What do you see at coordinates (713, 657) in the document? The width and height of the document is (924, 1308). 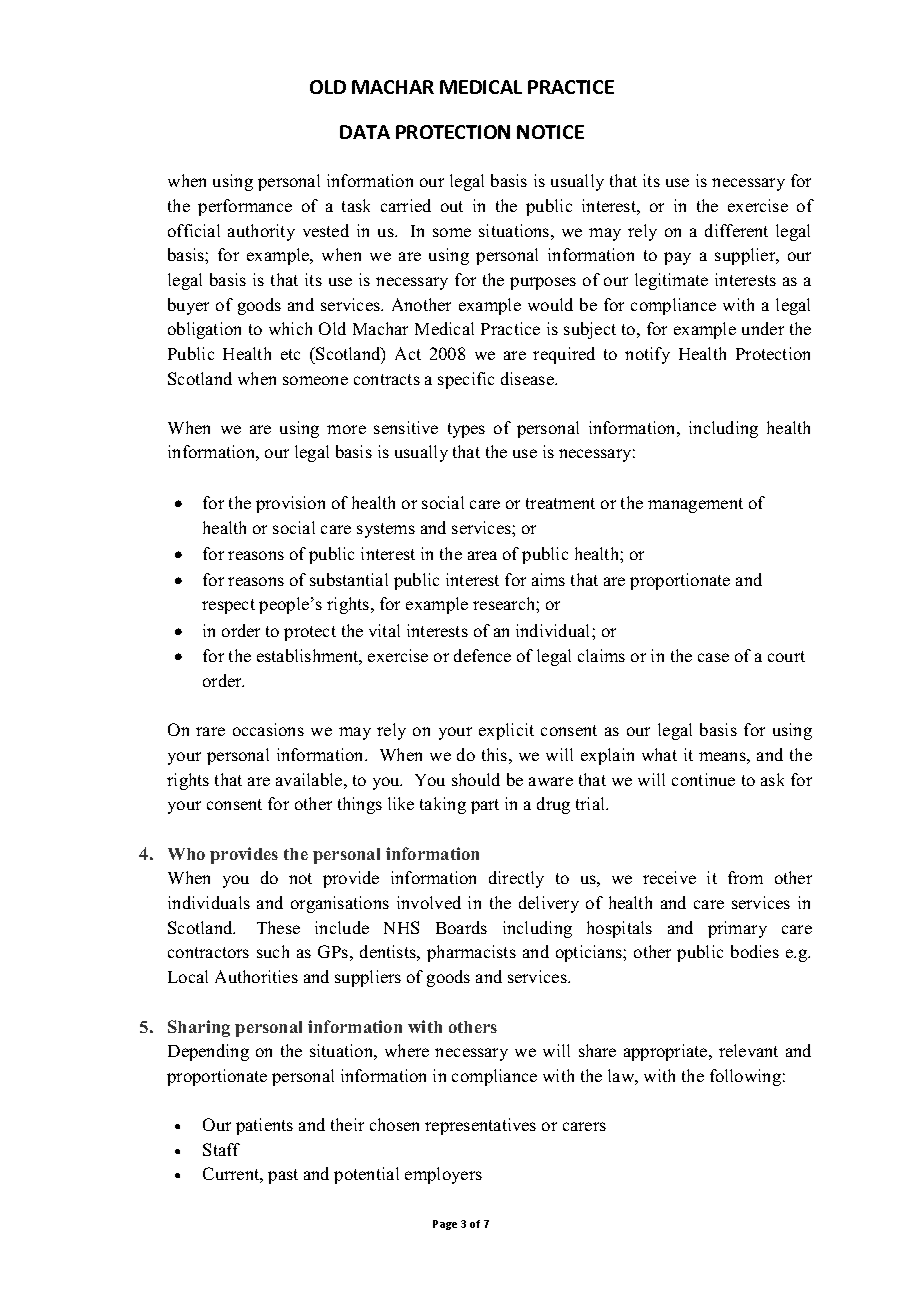 I see `case` at bounding box center [713, 657].
